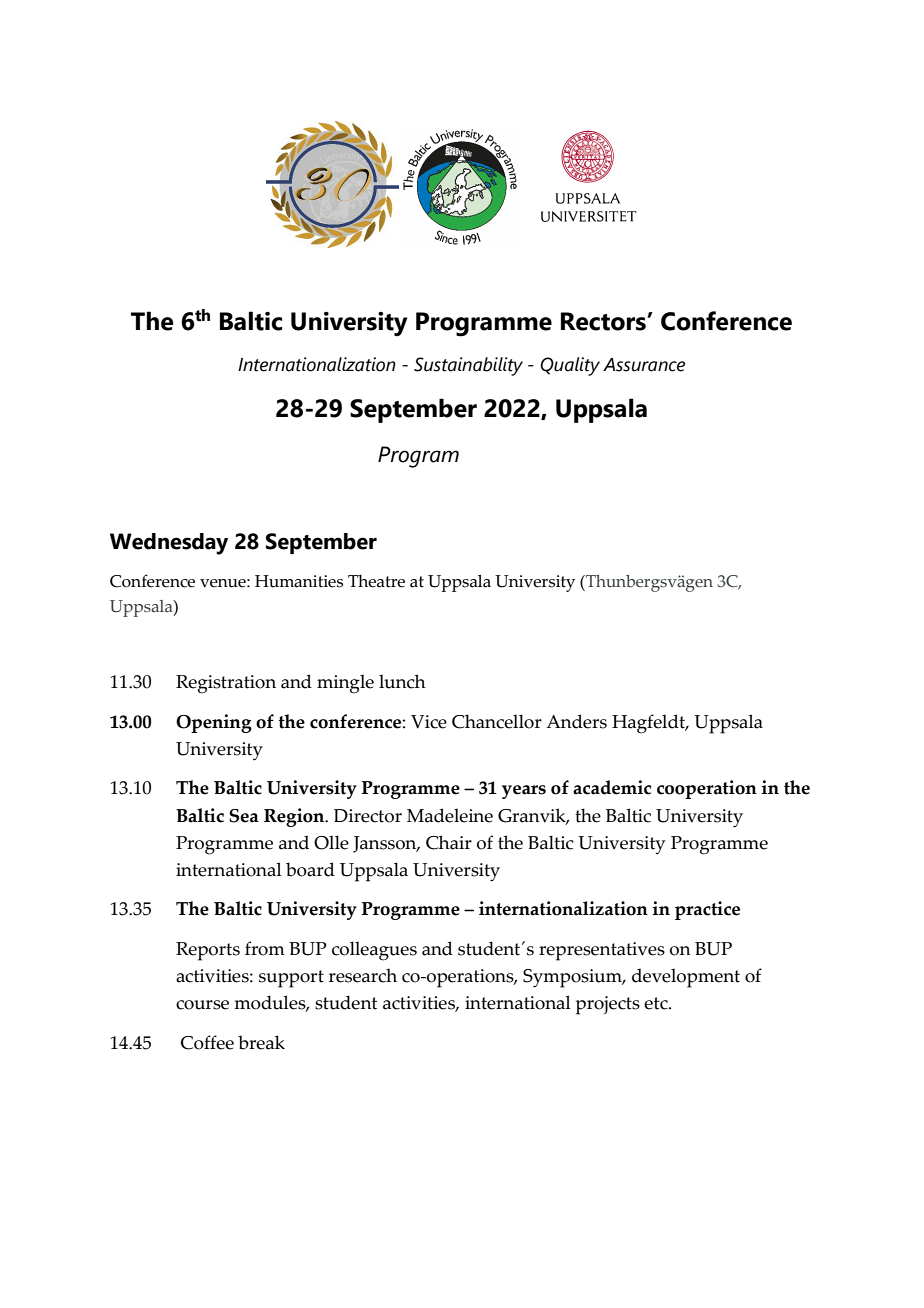 The image size is (924, 1308). I want to click on research, so click(363, 975).
